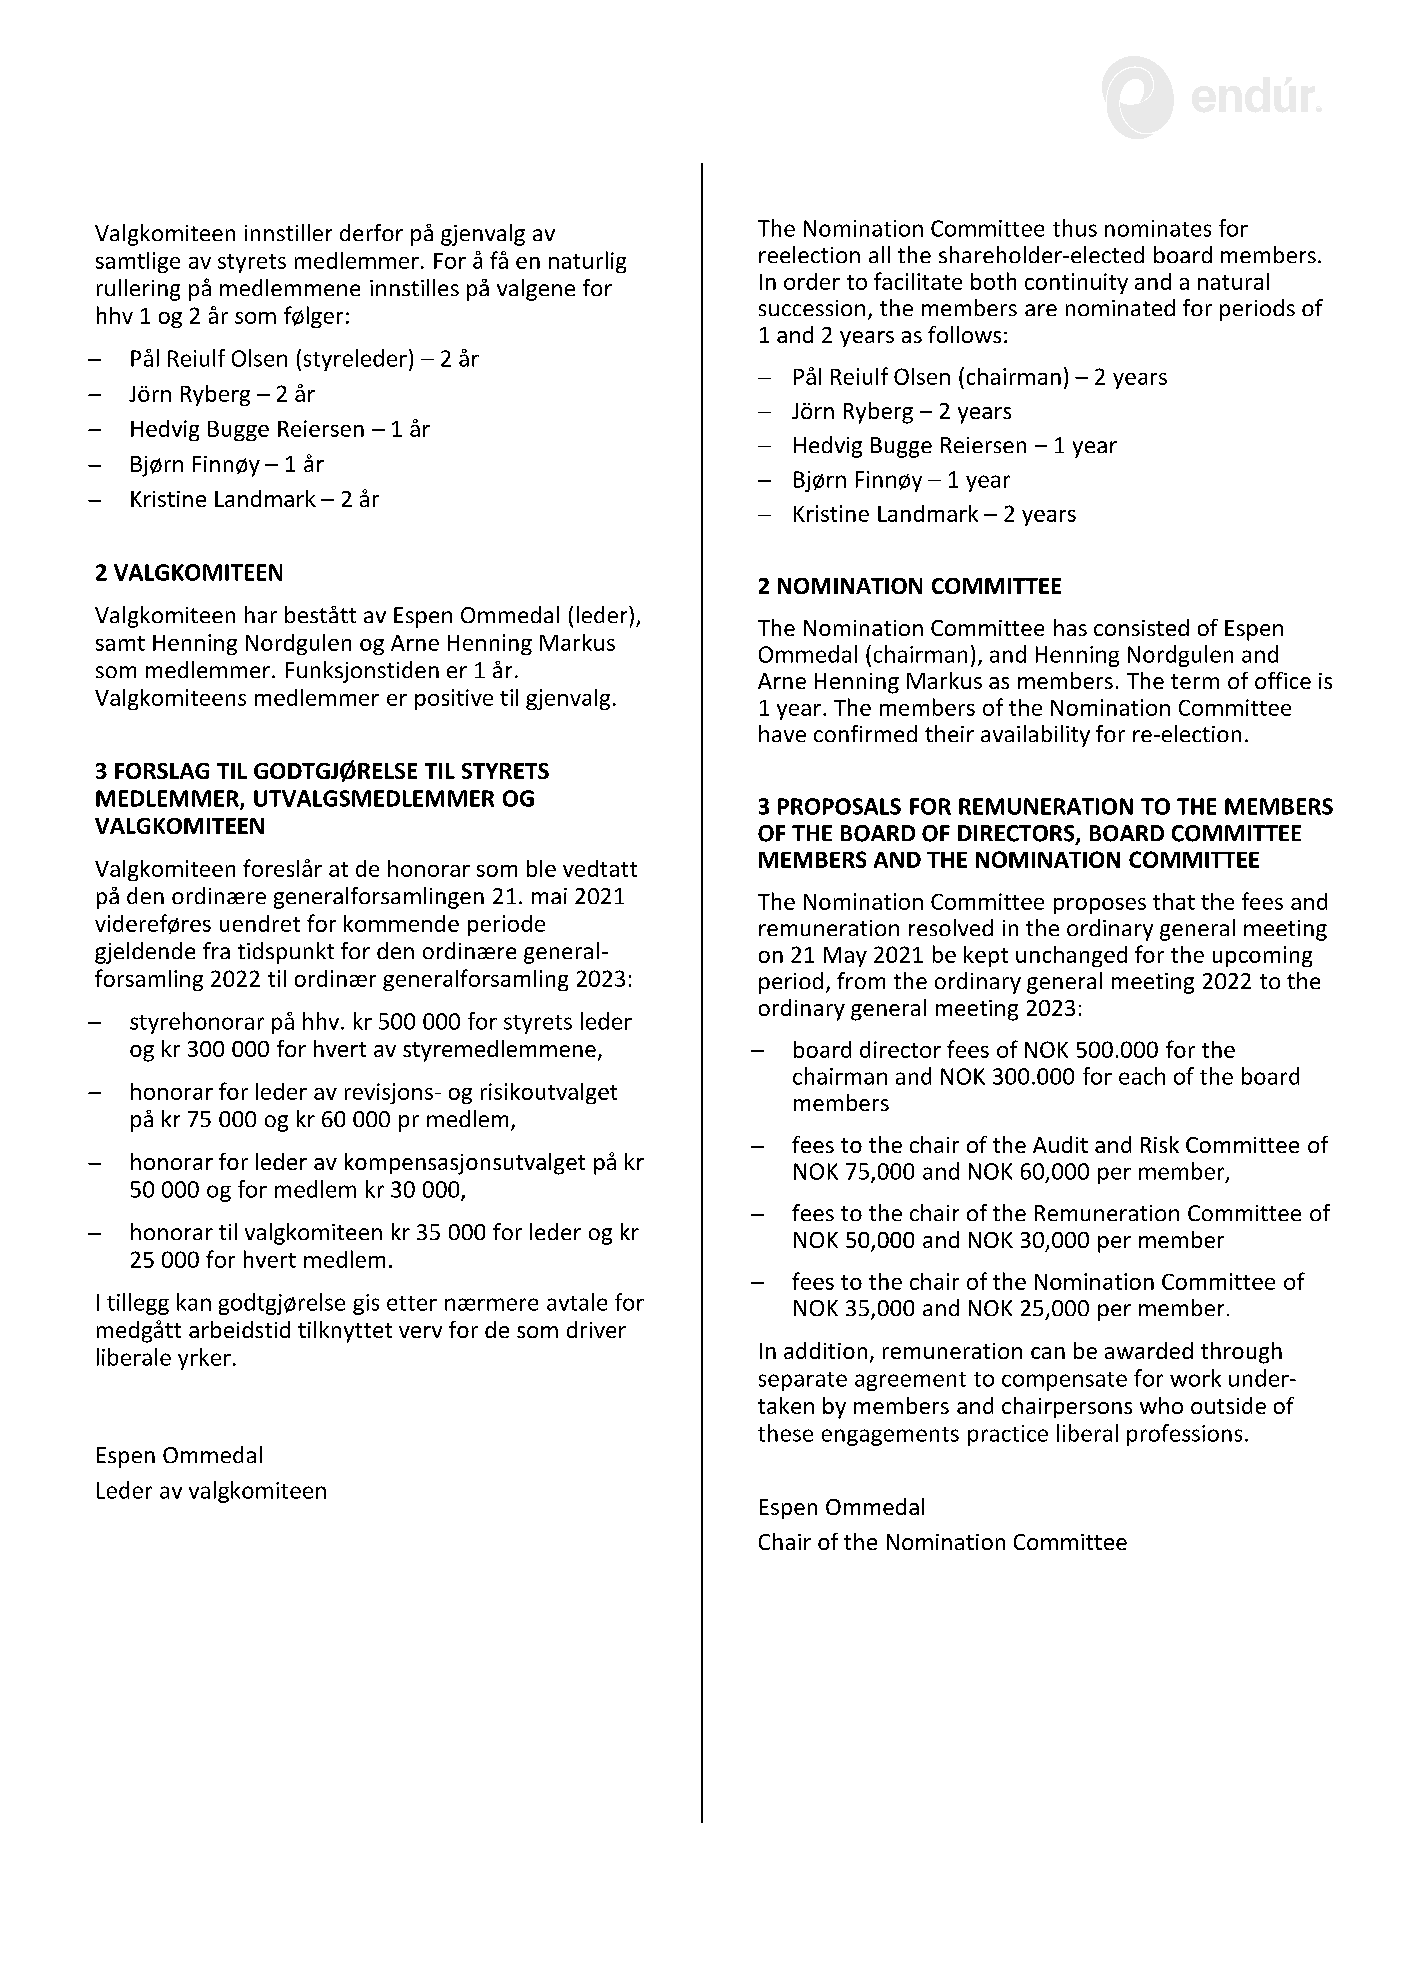  I want to click on from, so click(861, 980).
